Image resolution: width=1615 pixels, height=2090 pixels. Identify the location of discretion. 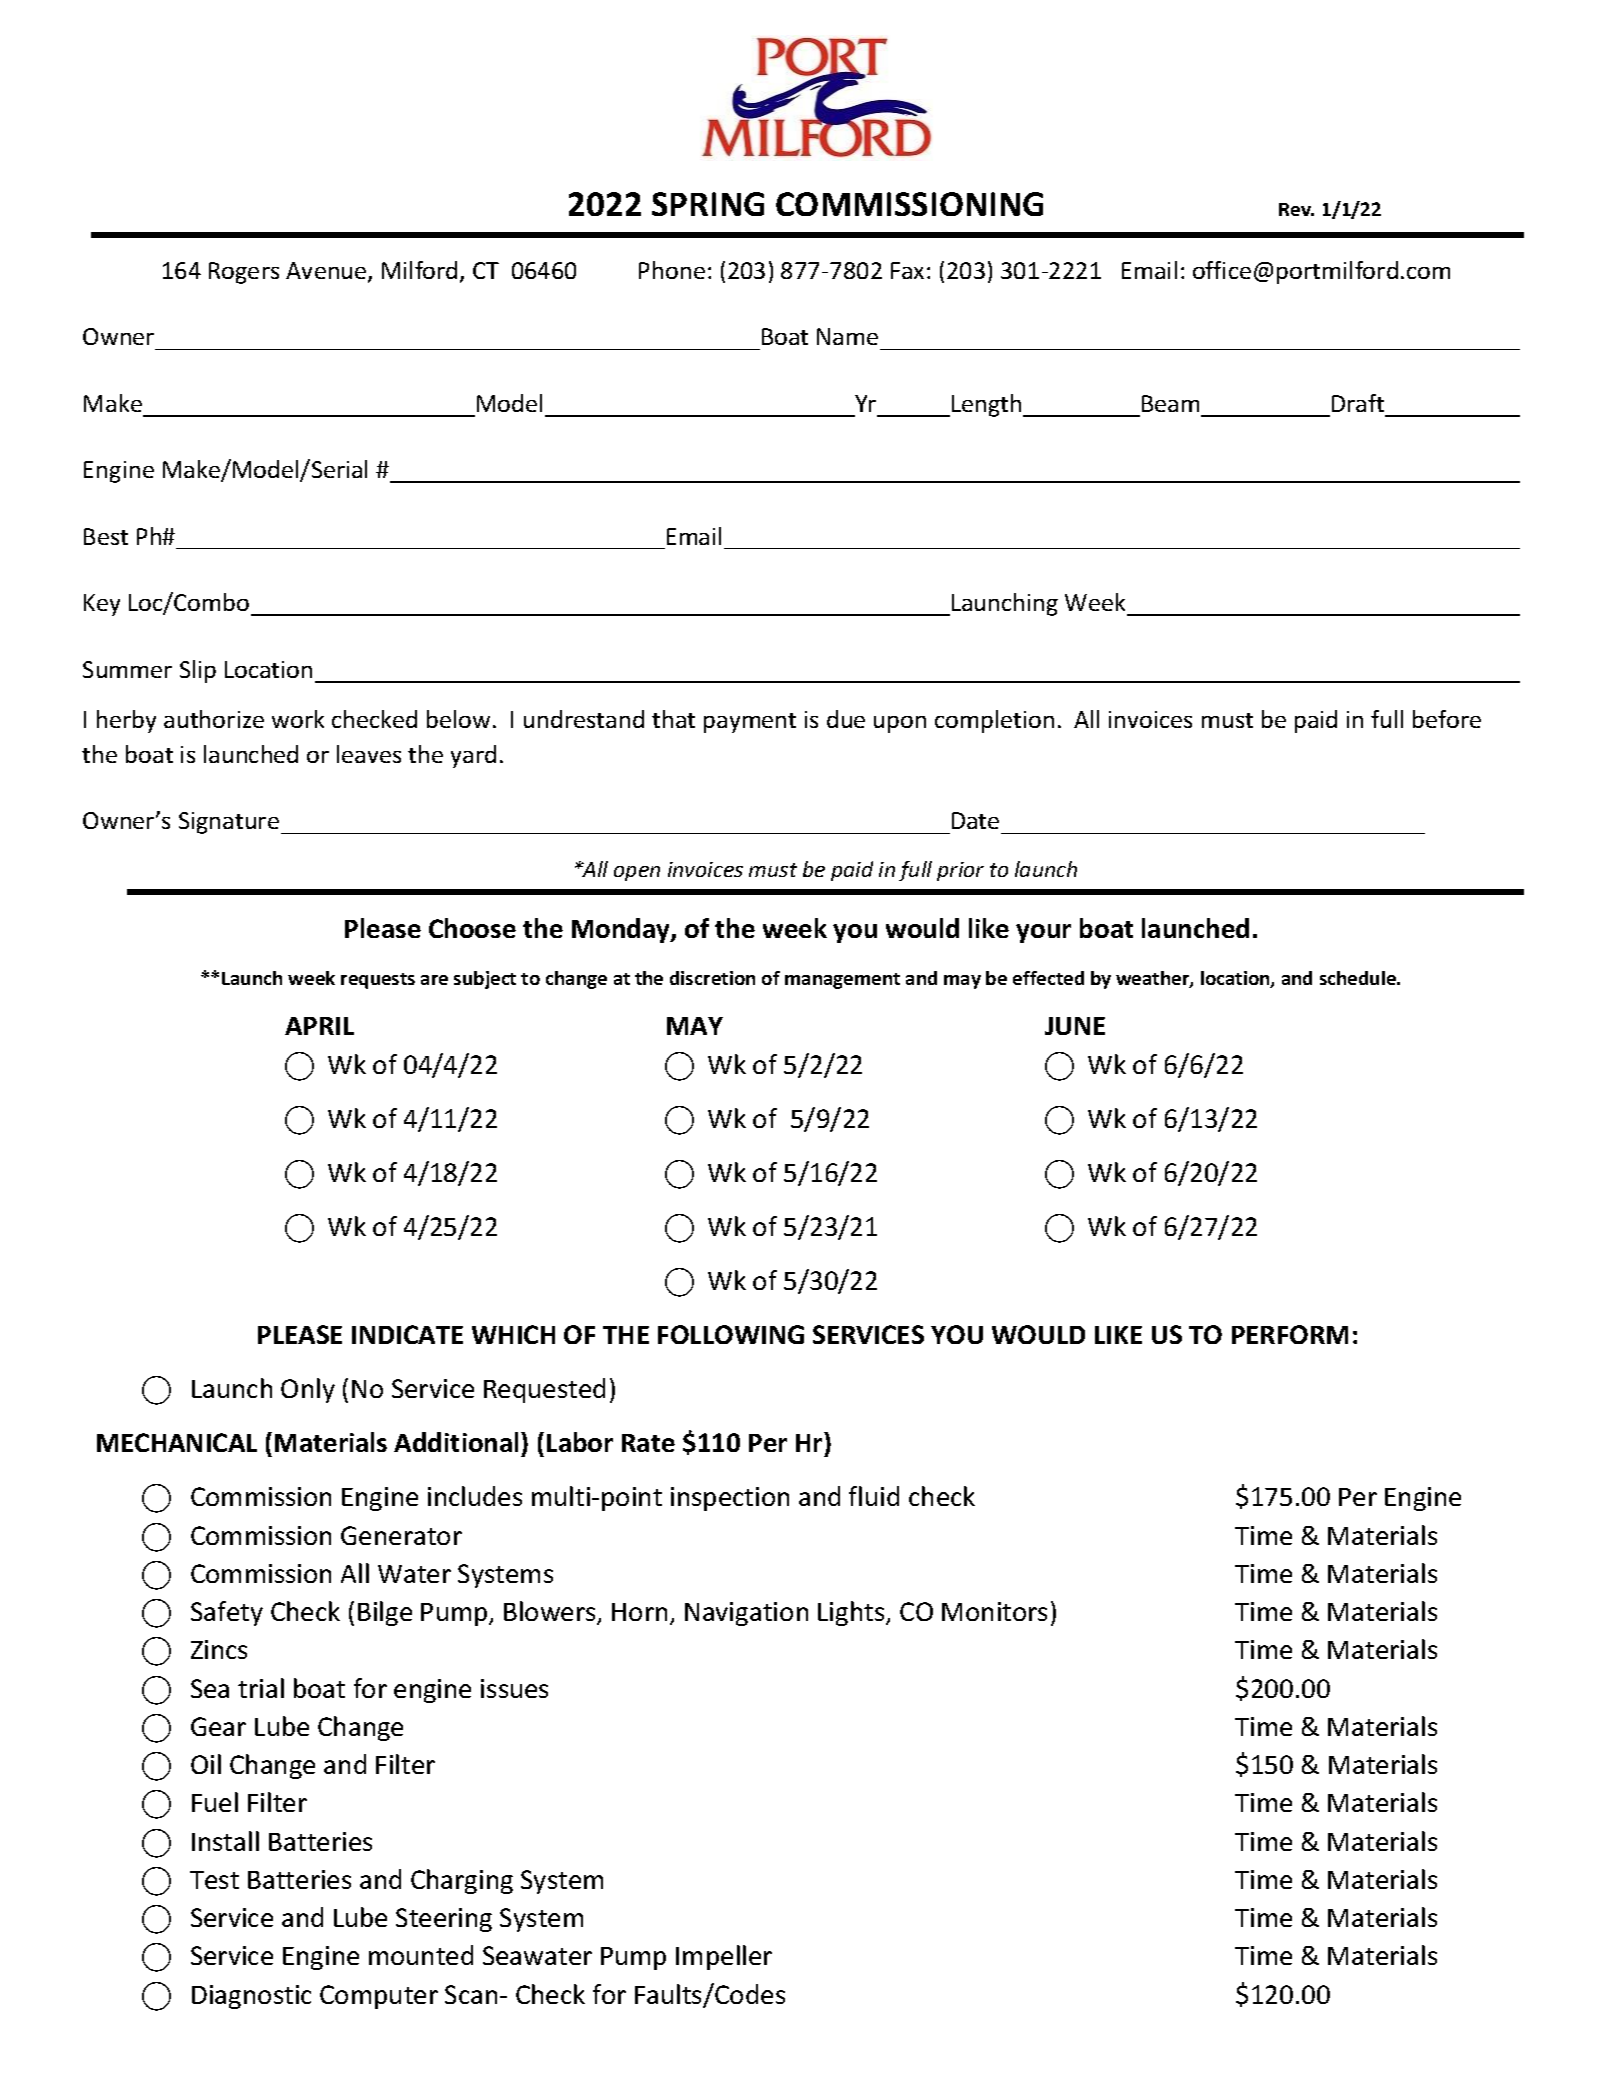
(712, 978).
